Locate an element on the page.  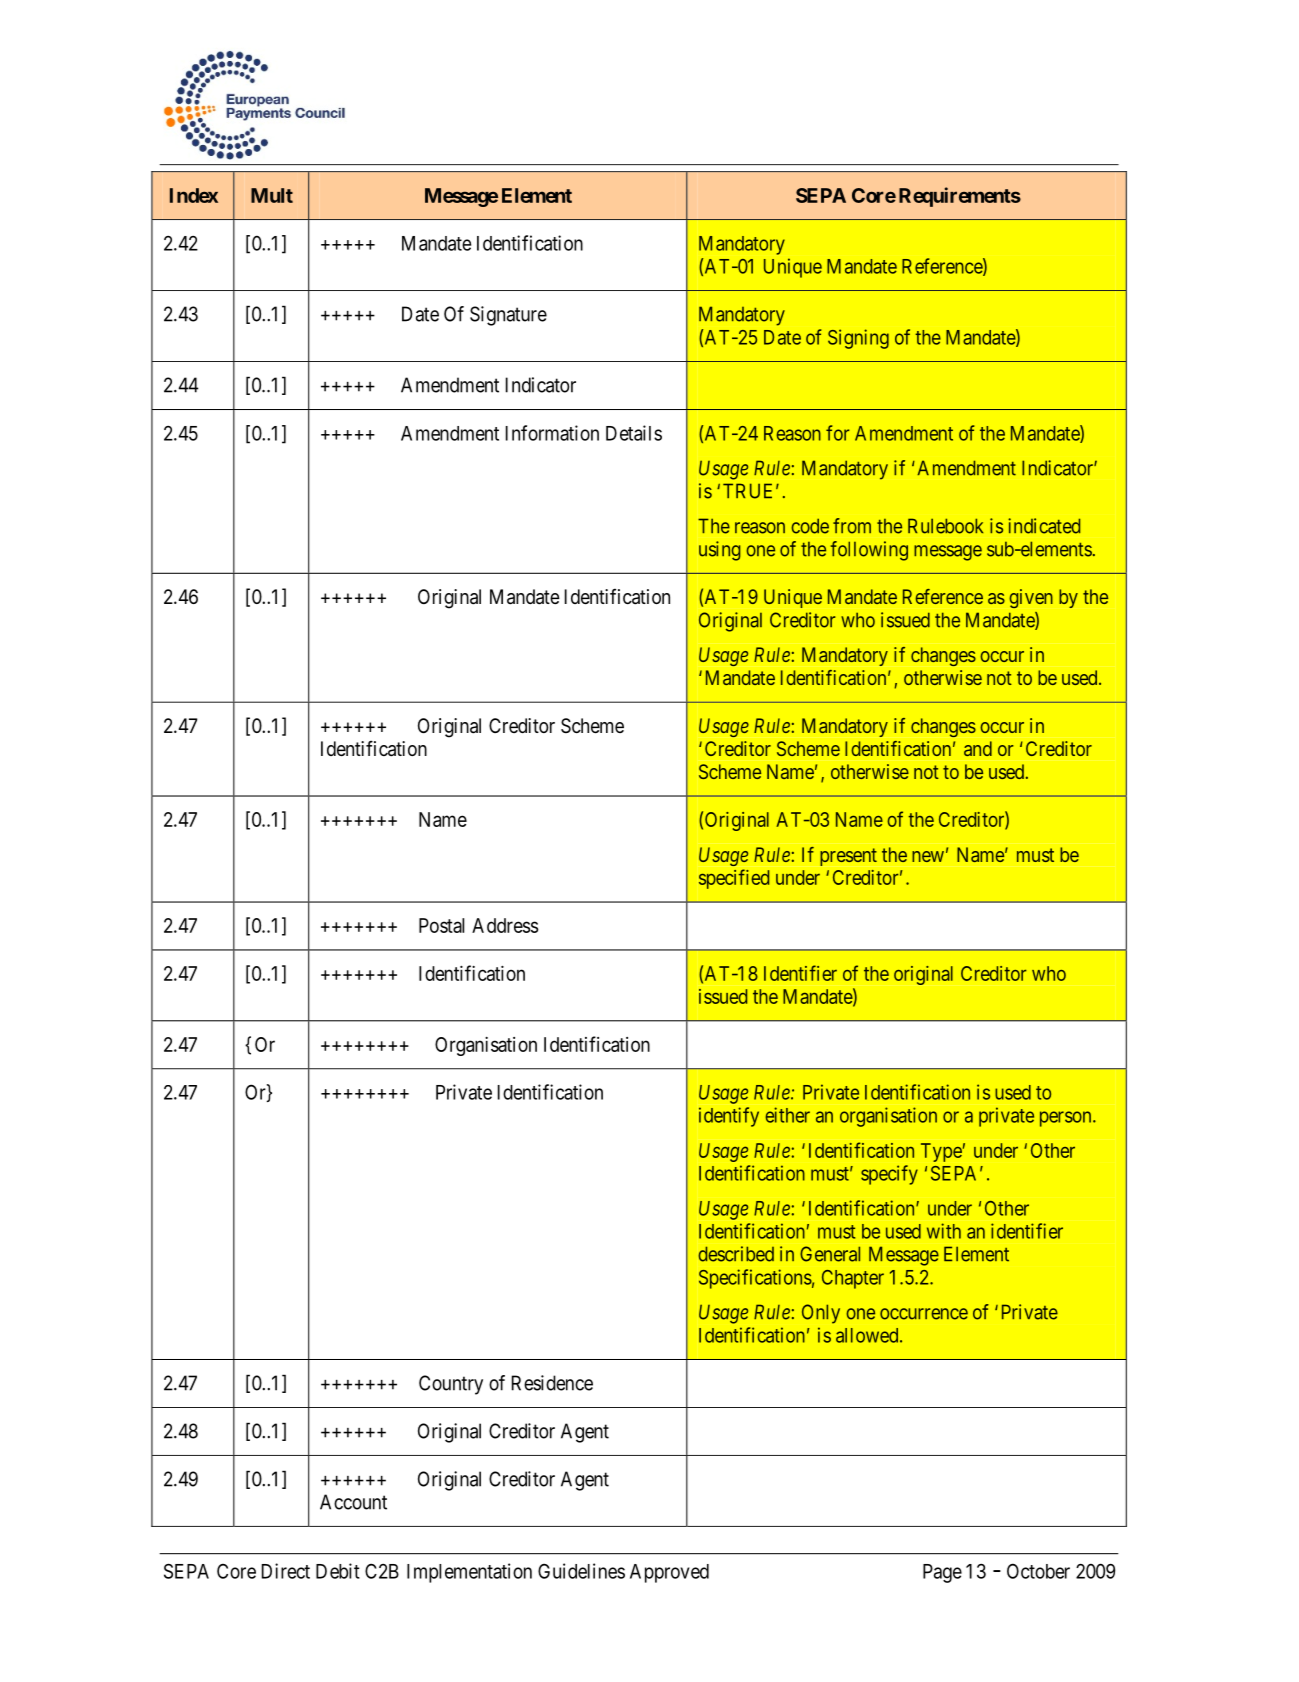
Postal is located at coordinates (441, 925).
